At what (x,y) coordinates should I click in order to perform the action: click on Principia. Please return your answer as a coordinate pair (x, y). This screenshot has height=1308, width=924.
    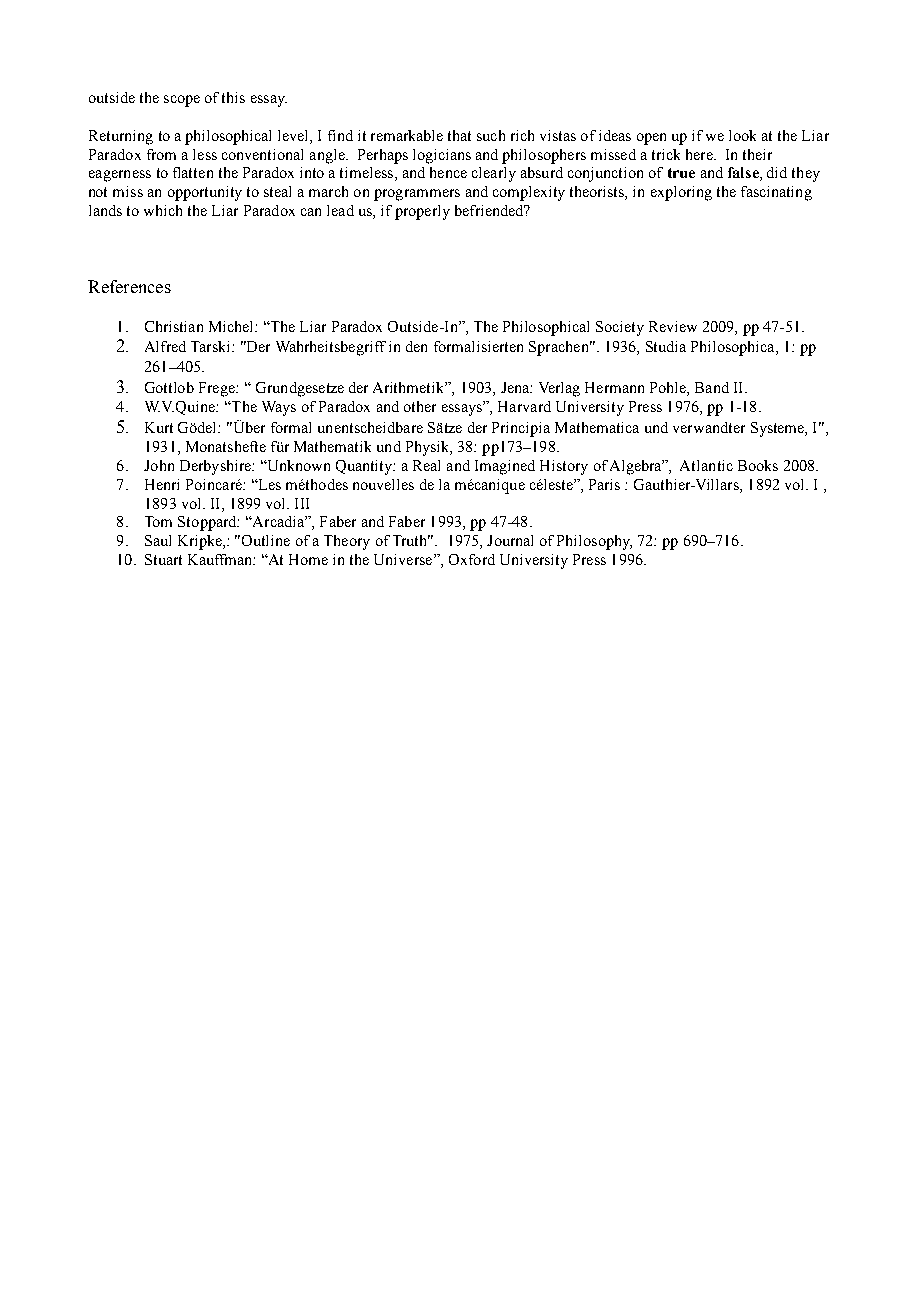
    Looking at the image, I should click on (521, 429).
